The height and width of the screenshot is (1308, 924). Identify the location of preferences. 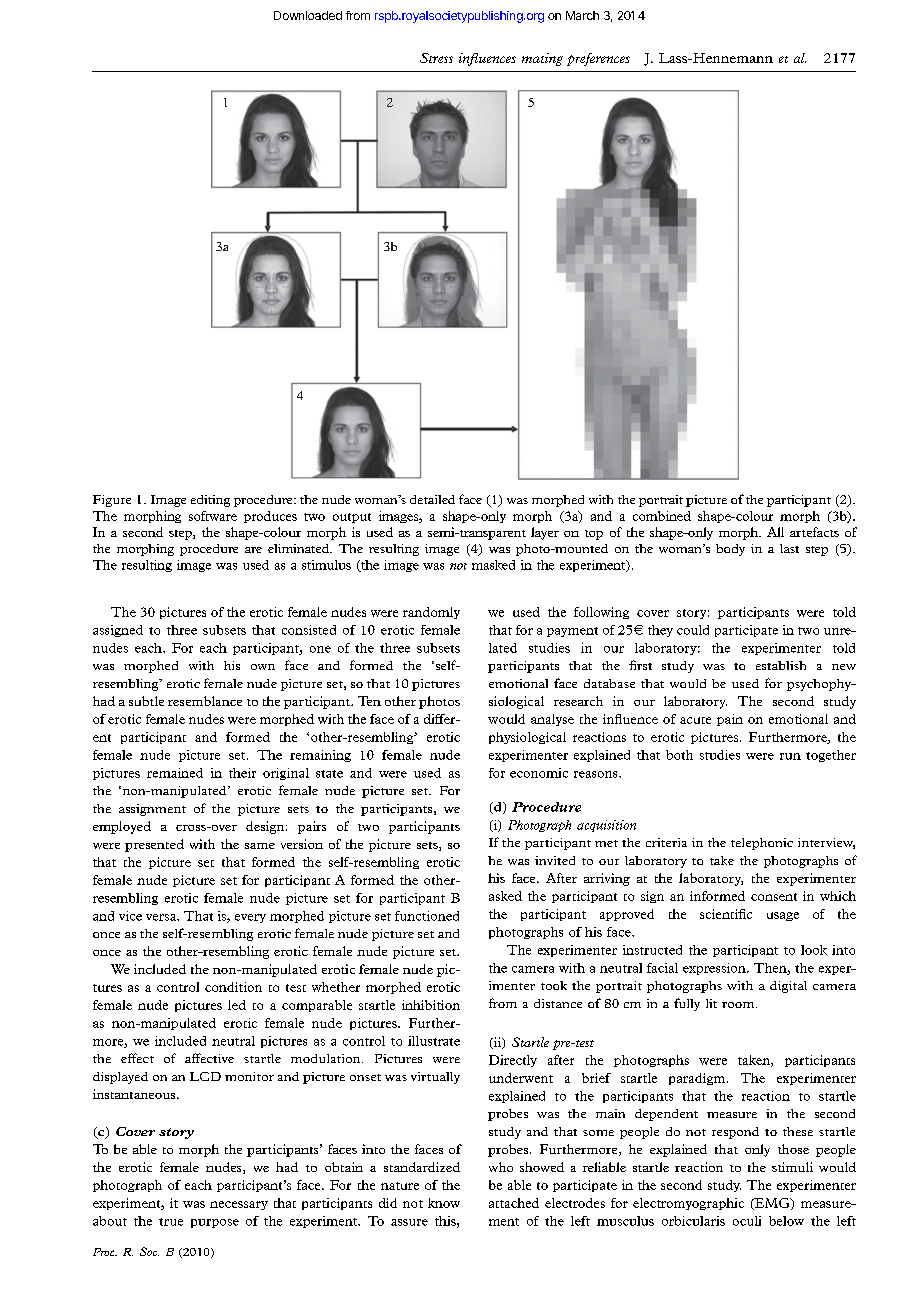
(598, 59).
